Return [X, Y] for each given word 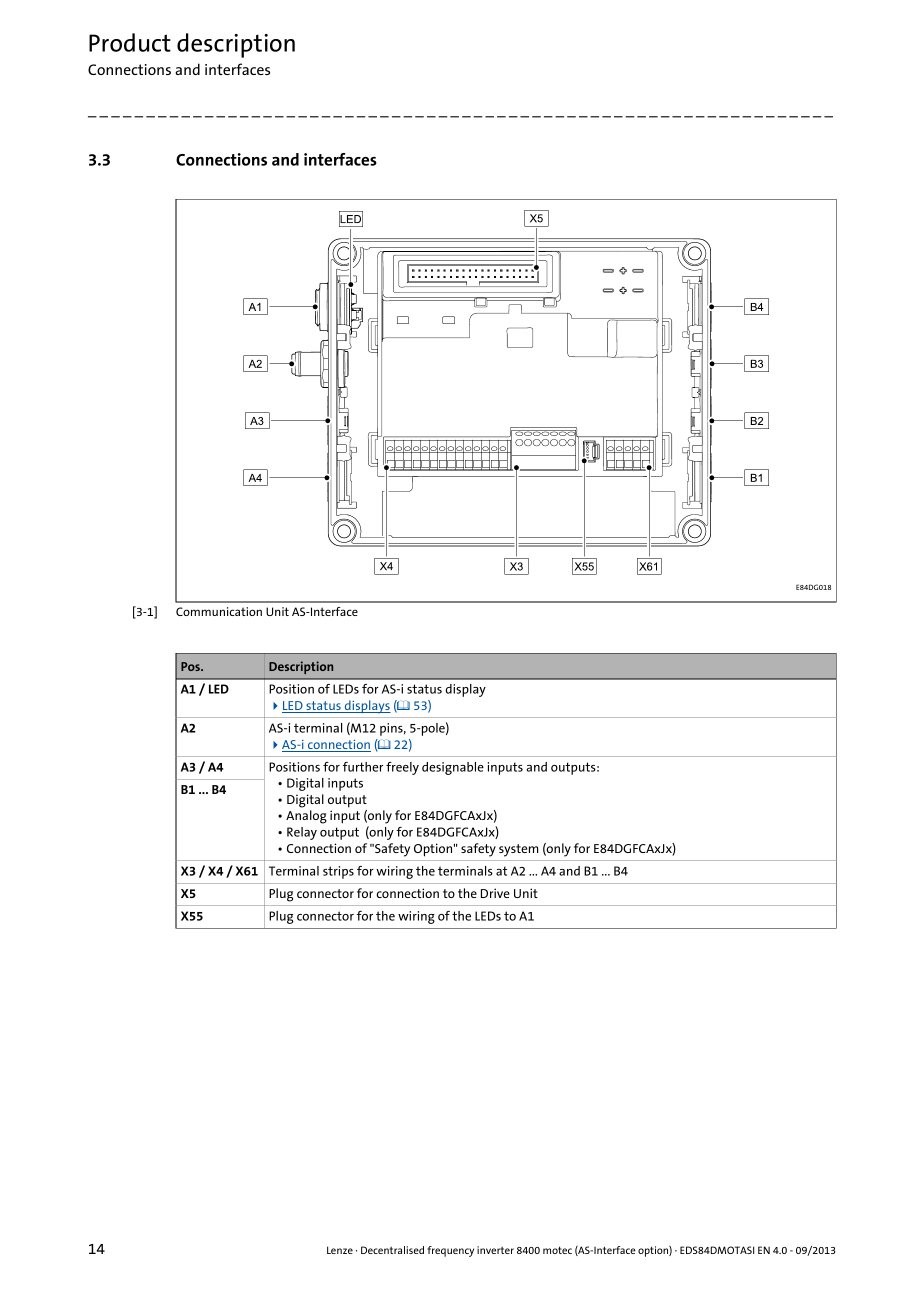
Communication [219, 611]
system [518, 850]
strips [338, 872]
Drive [495, 893]
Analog [306, 817]
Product [130, 42]
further [363, 767]
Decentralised [392, 1250]
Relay [302, 833]
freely [402, 768]
